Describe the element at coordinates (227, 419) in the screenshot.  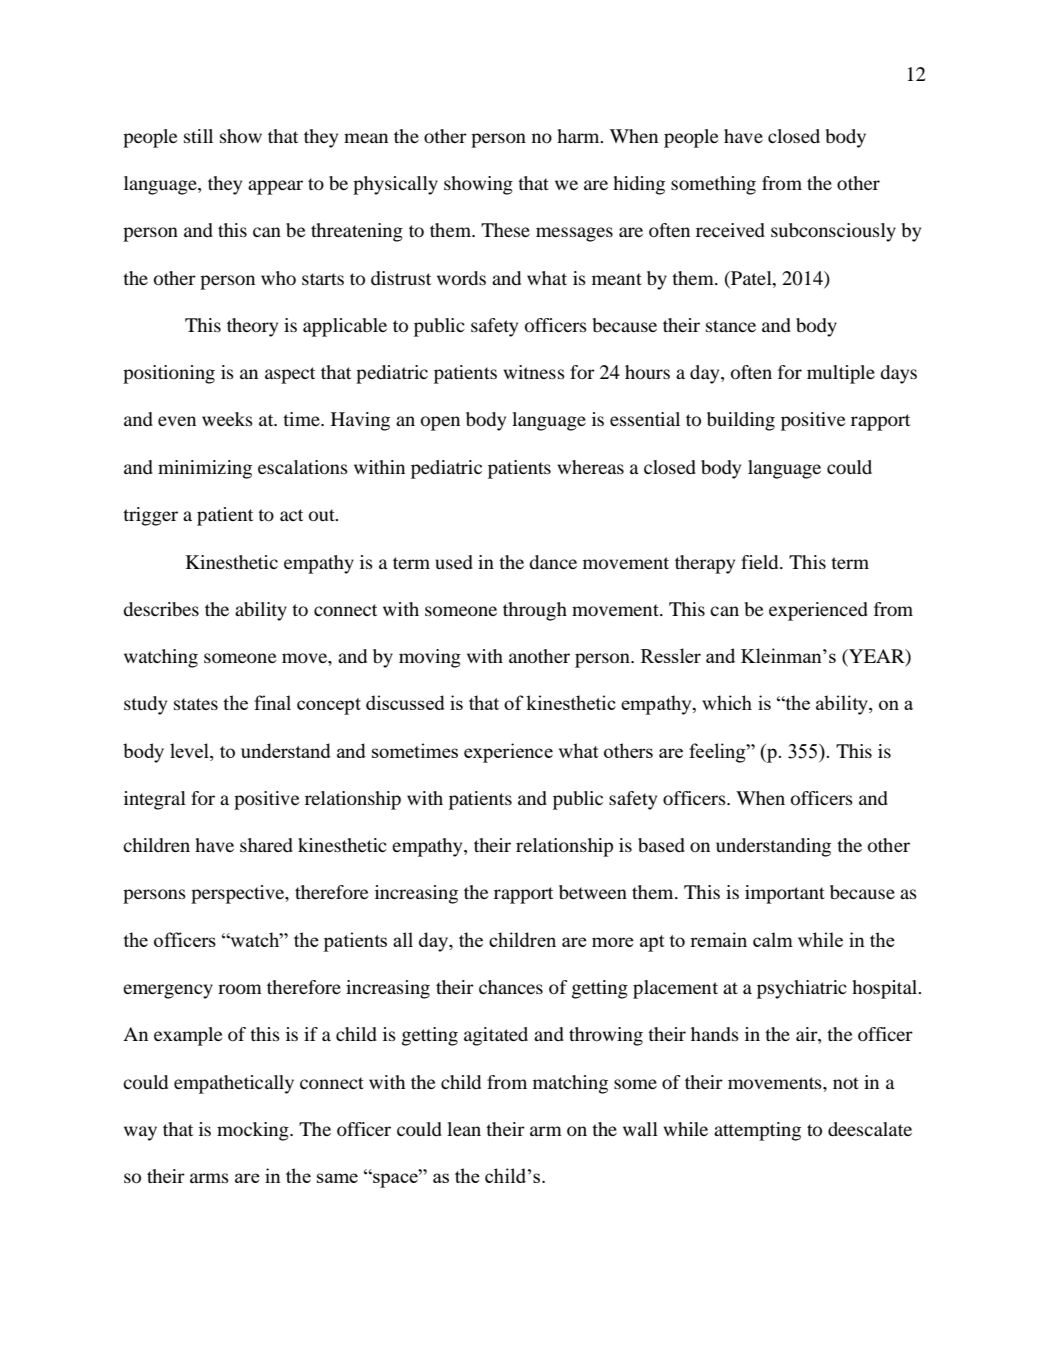
I see `weeks` at that location.
